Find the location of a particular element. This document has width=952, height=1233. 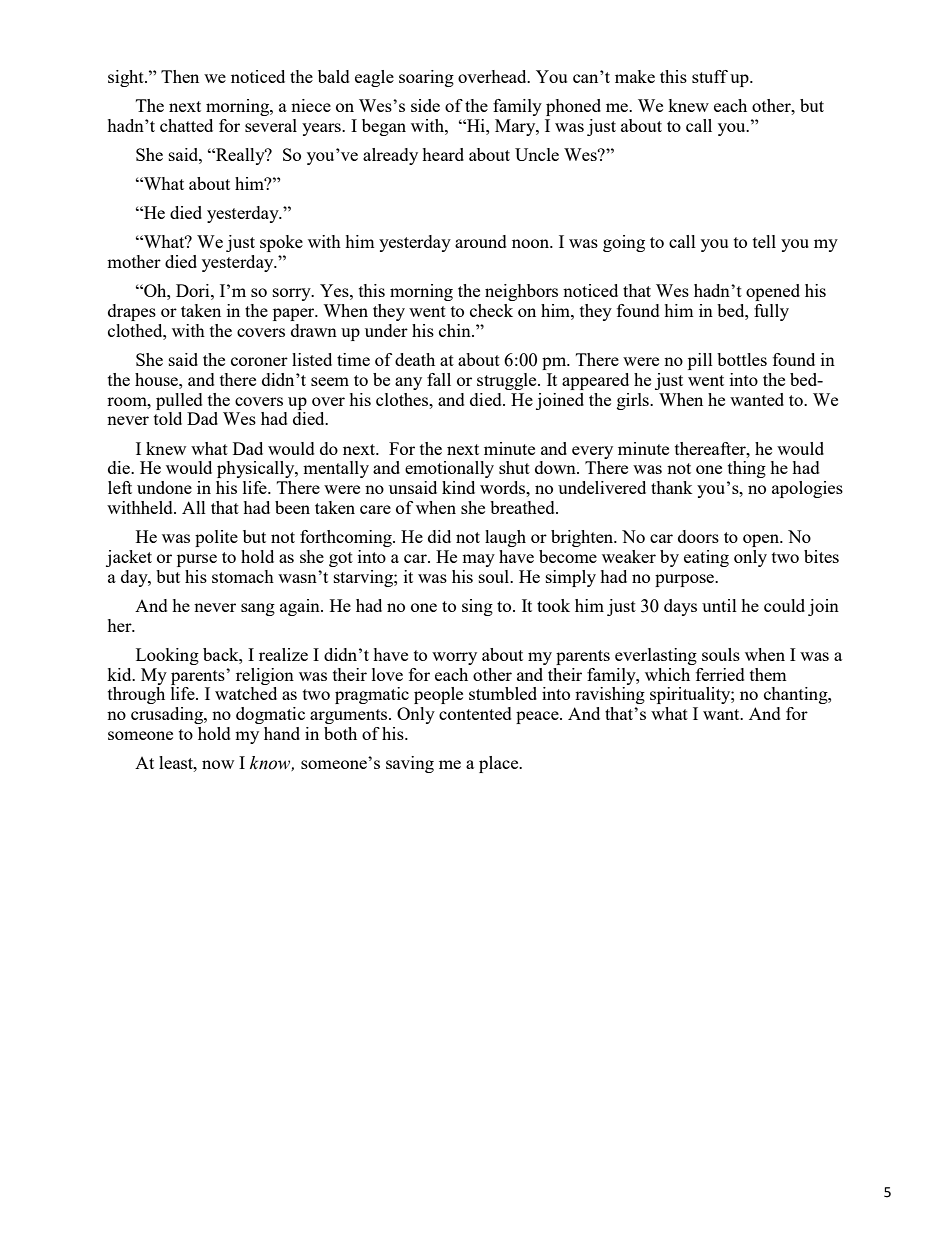

drapes is located at coordinates (132, 312).
